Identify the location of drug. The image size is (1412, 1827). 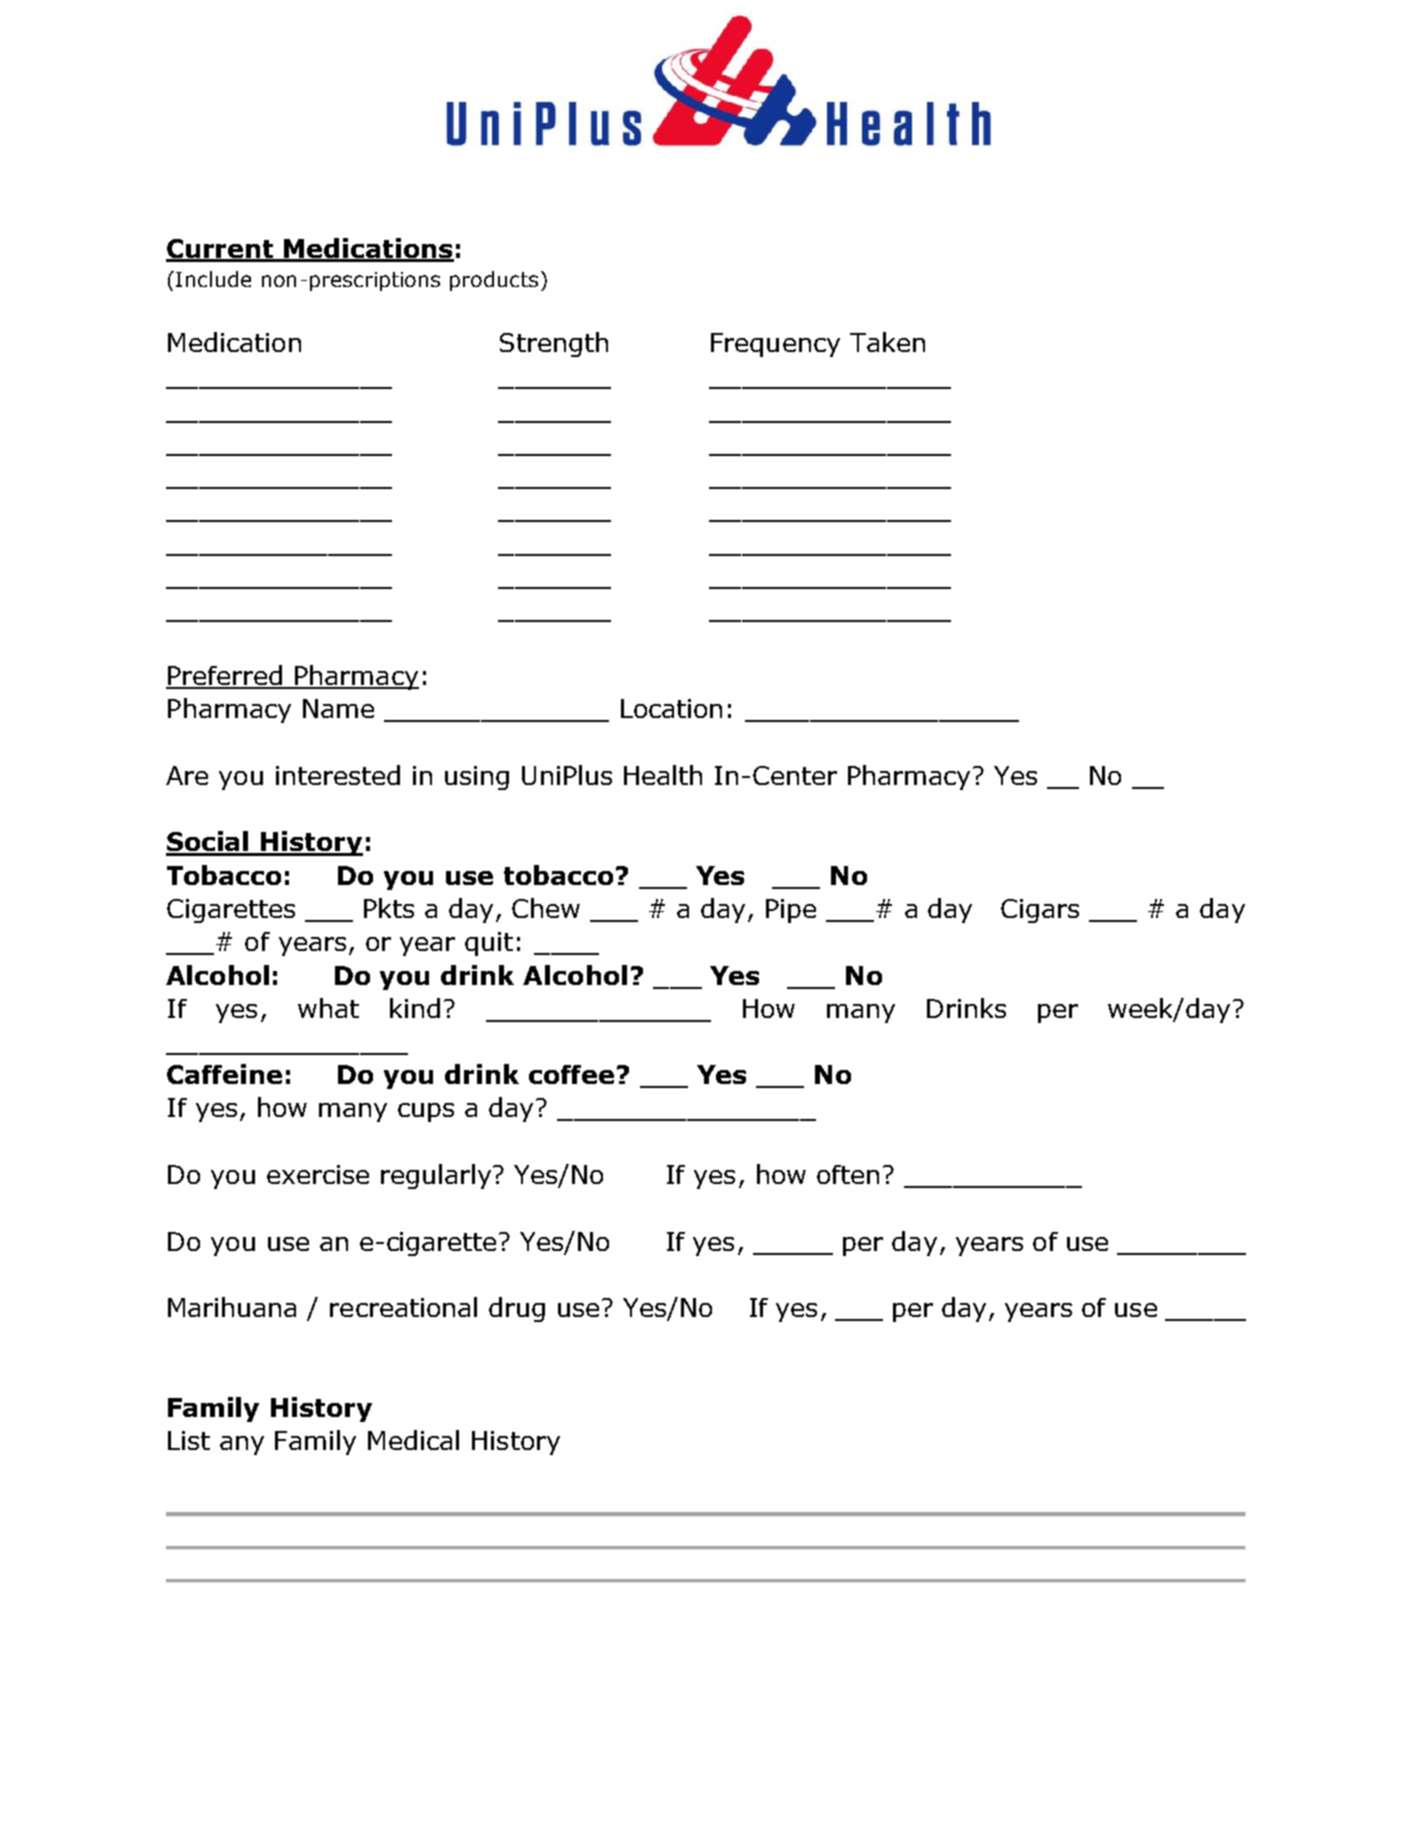
(517, 1309).
